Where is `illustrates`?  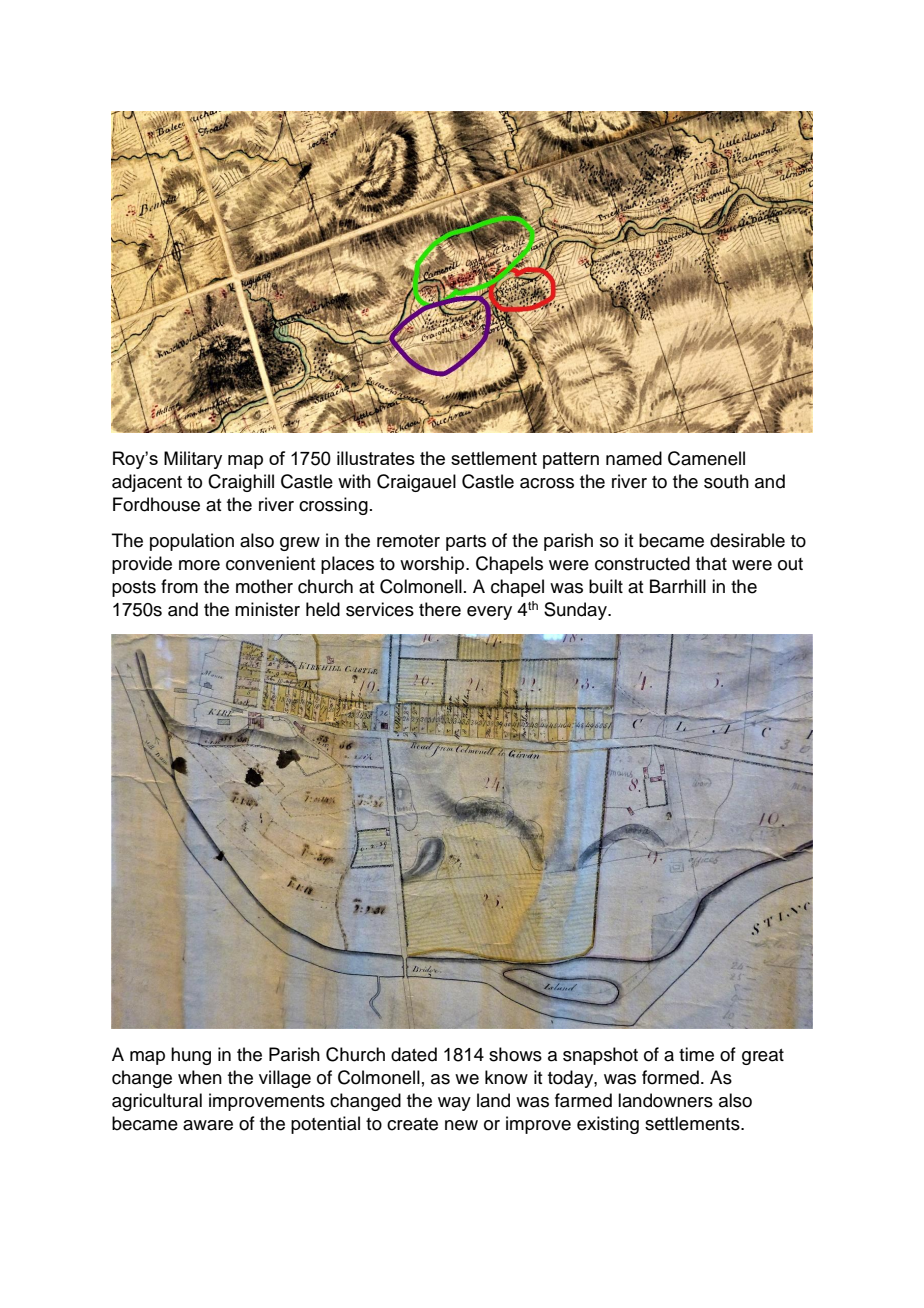
illustrates is located at coordinates (376, 458).
